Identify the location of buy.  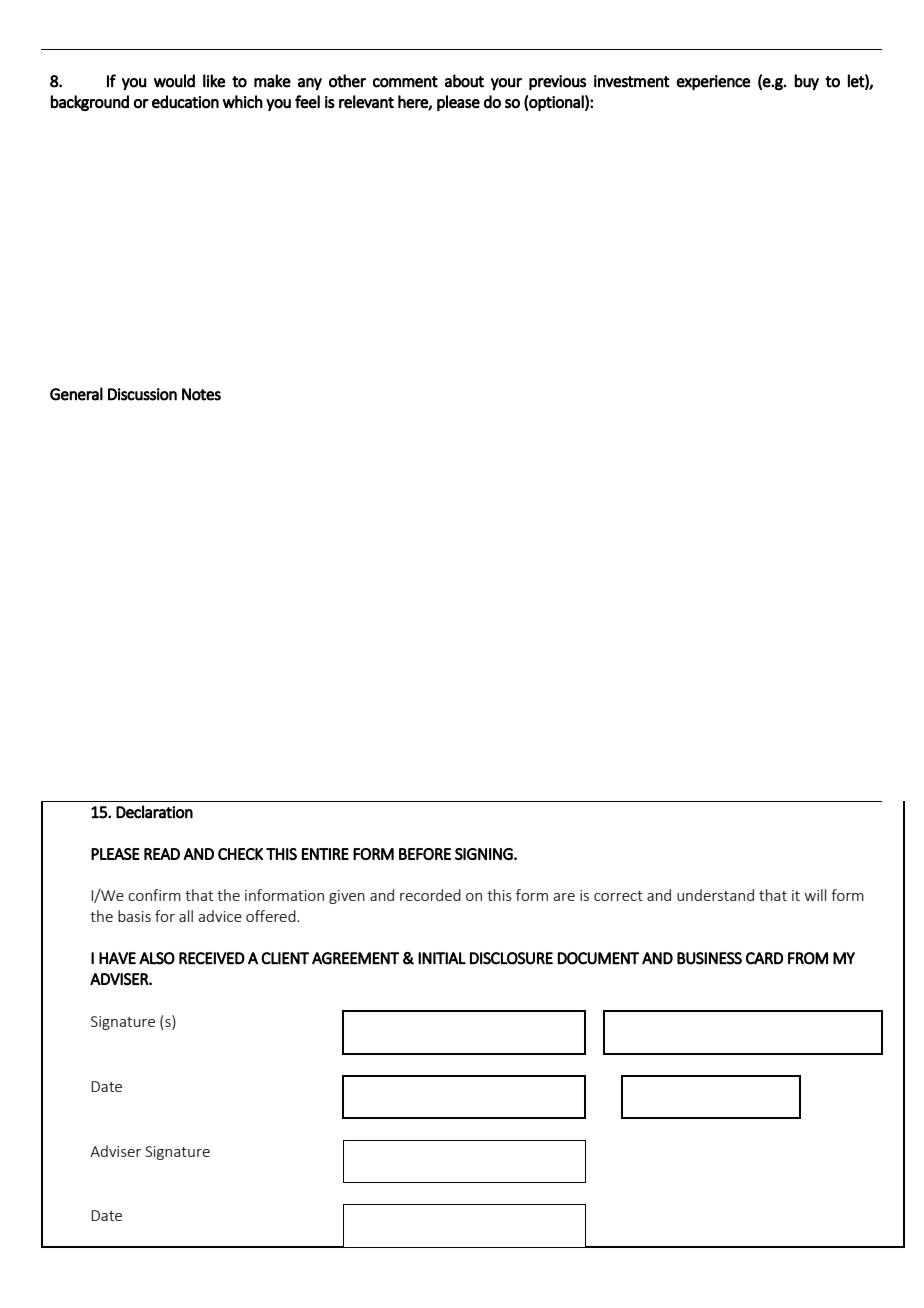
(806, 82).
